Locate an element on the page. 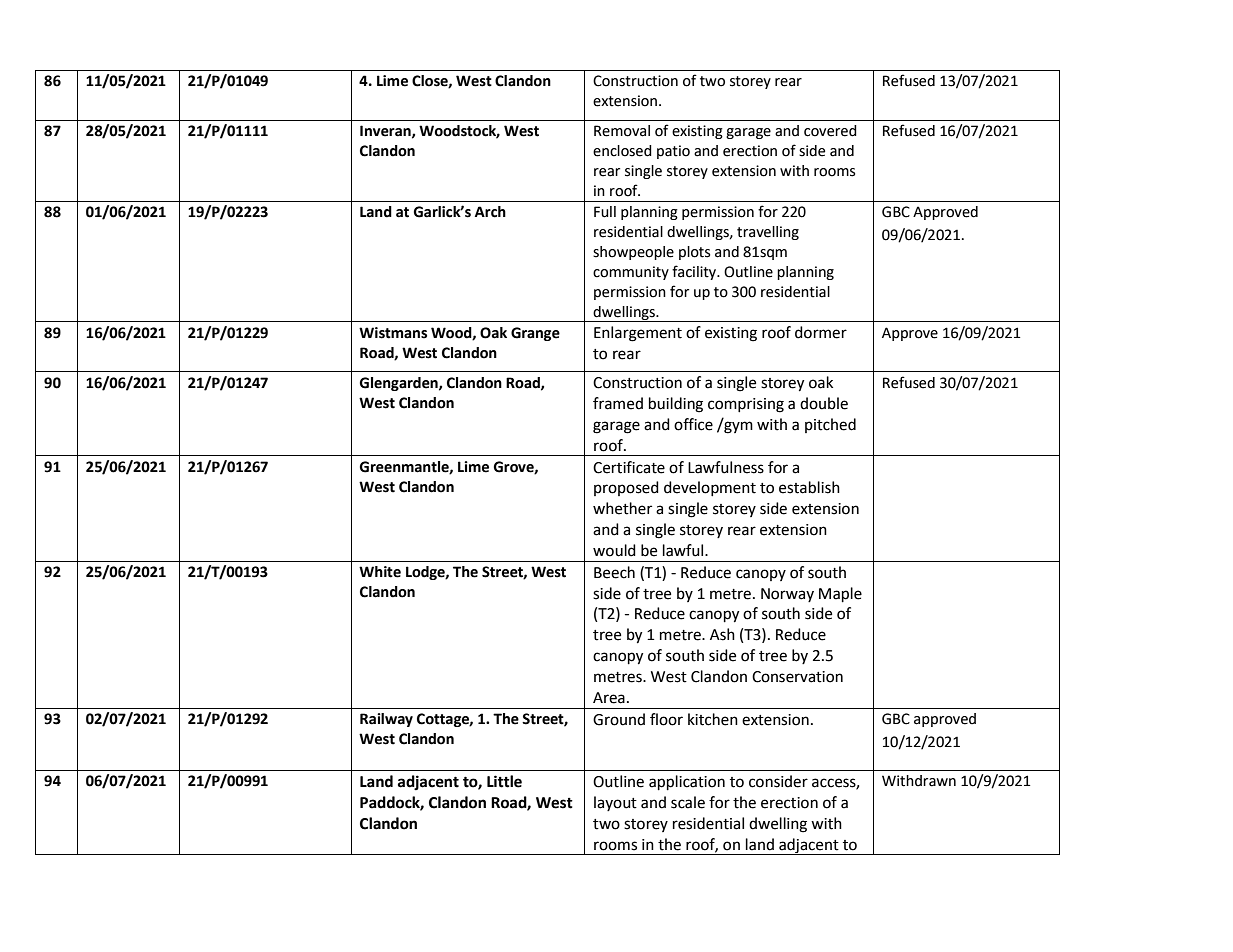 This image has width=1233, height=952. Beech is located at coordinates (614, 572).
